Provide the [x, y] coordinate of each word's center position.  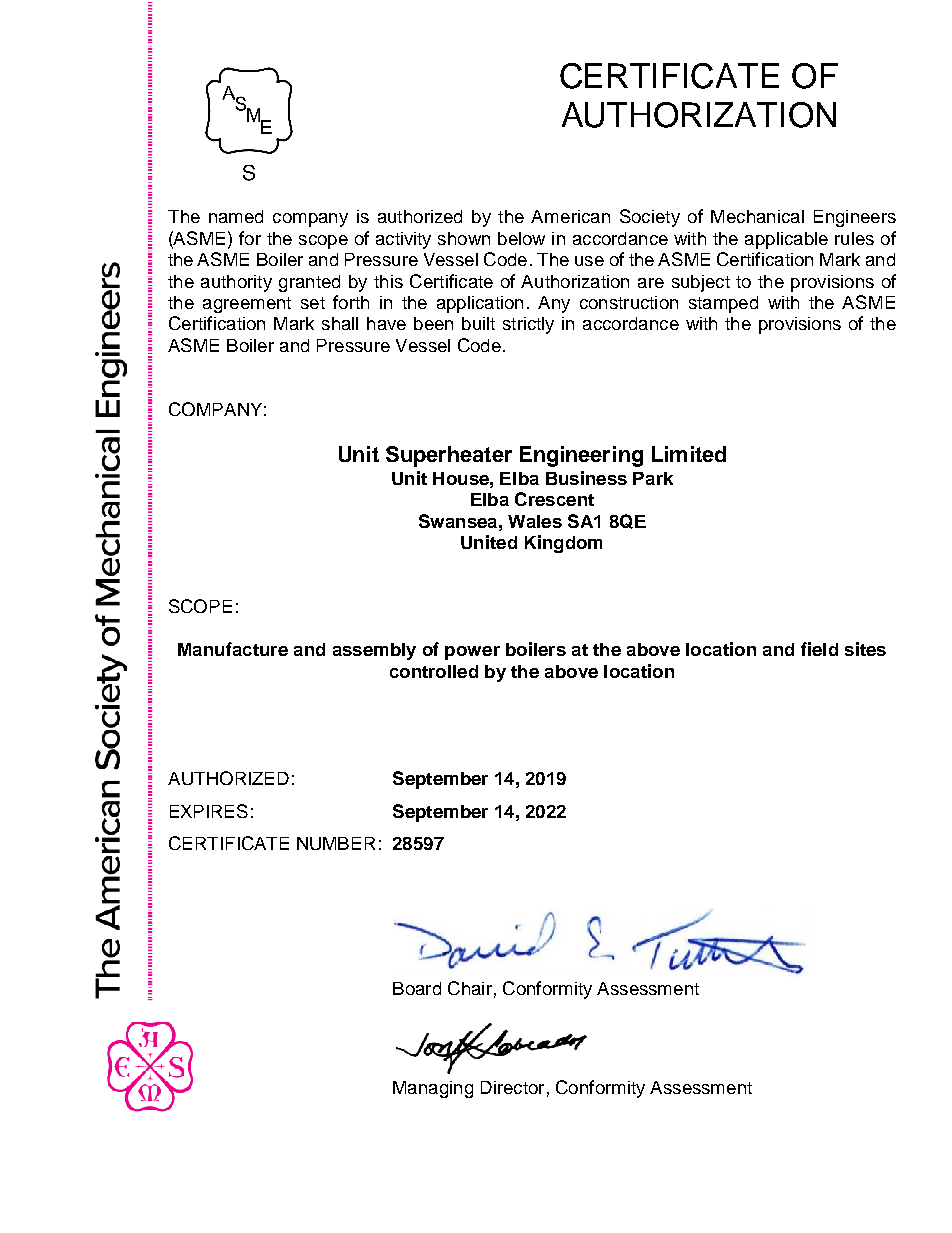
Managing [433, 1089]
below [521, 238]
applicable [786, 240]
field [819, 649]
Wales [535, 521]
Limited [689, 454]
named [236, 216]
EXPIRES [209, 811]
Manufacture [233, 649]
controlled [434, 671]
